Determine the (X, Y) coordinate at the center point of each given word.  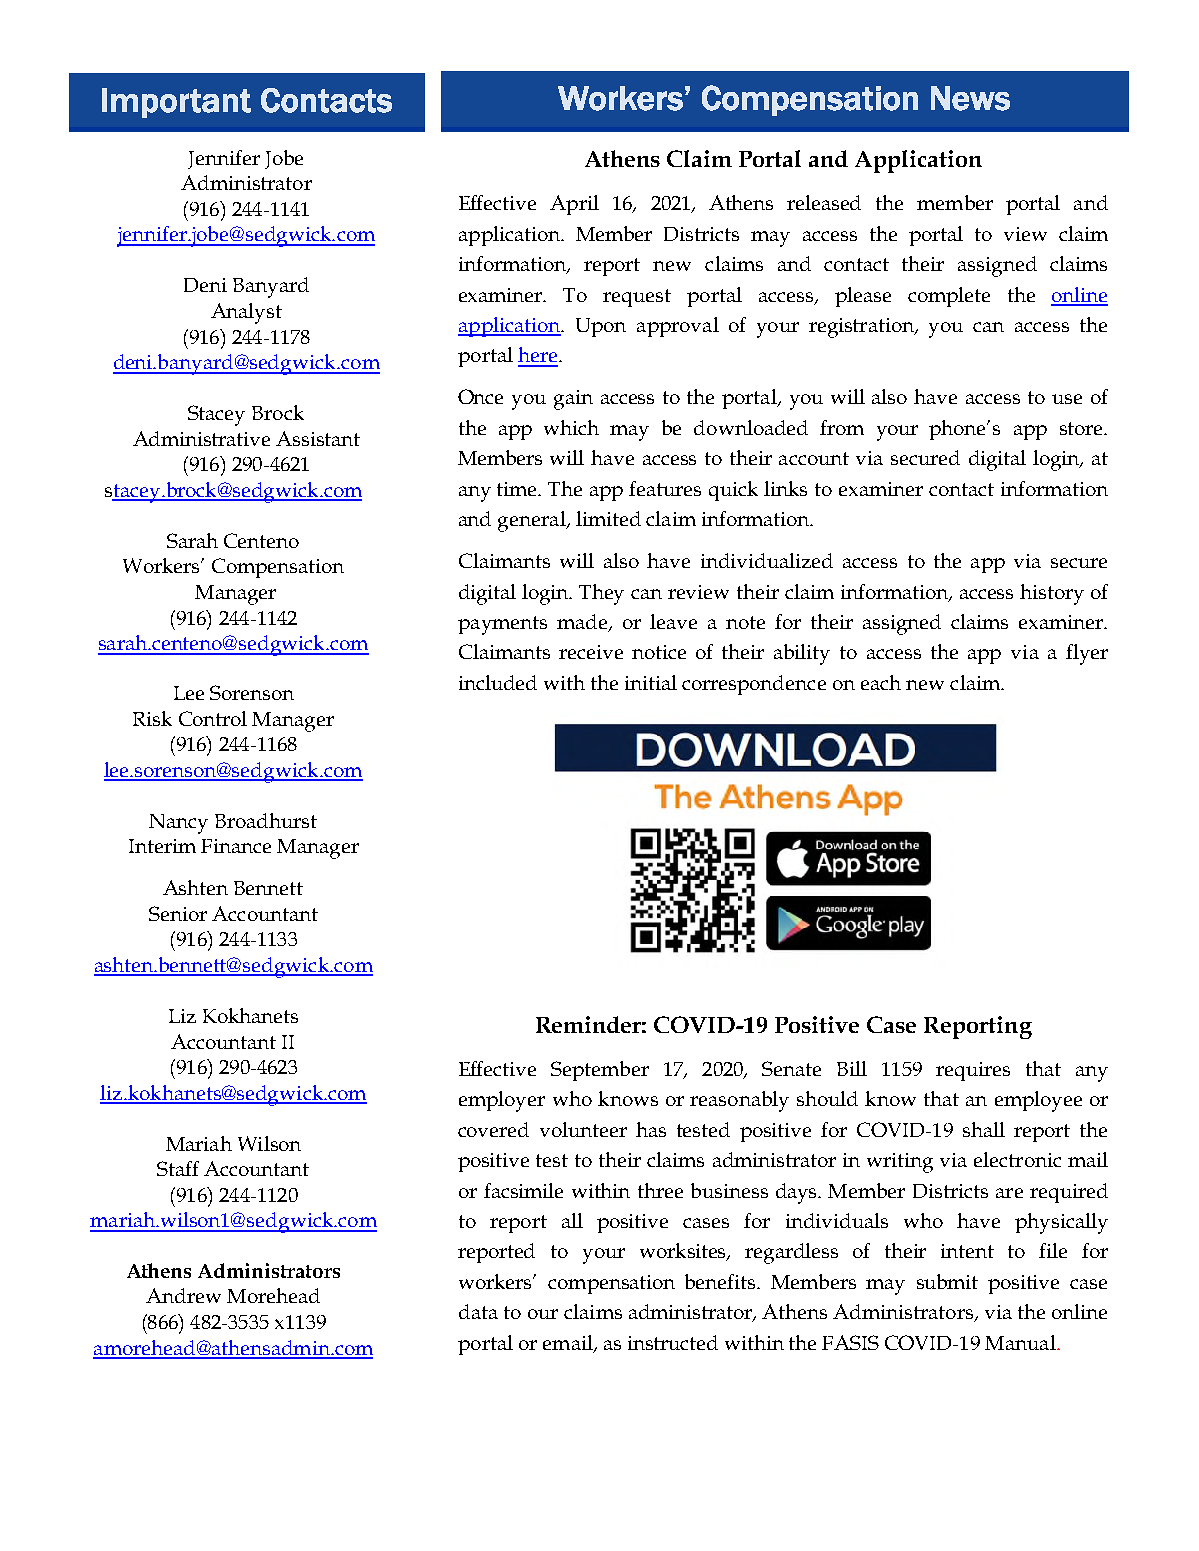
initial (651, 682)
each (881, 682)
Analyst (246, 313)
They (601, 594)
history (1052, 594)
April (574, 205)
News (970, 98)
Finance (236, 846)
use (1067, 399)
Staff (178, 1168)
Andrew (183, 1295)
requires (973, 1071)
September (600, 1071)
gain (573, 400)
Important (176, 103)
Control (213, 718)
